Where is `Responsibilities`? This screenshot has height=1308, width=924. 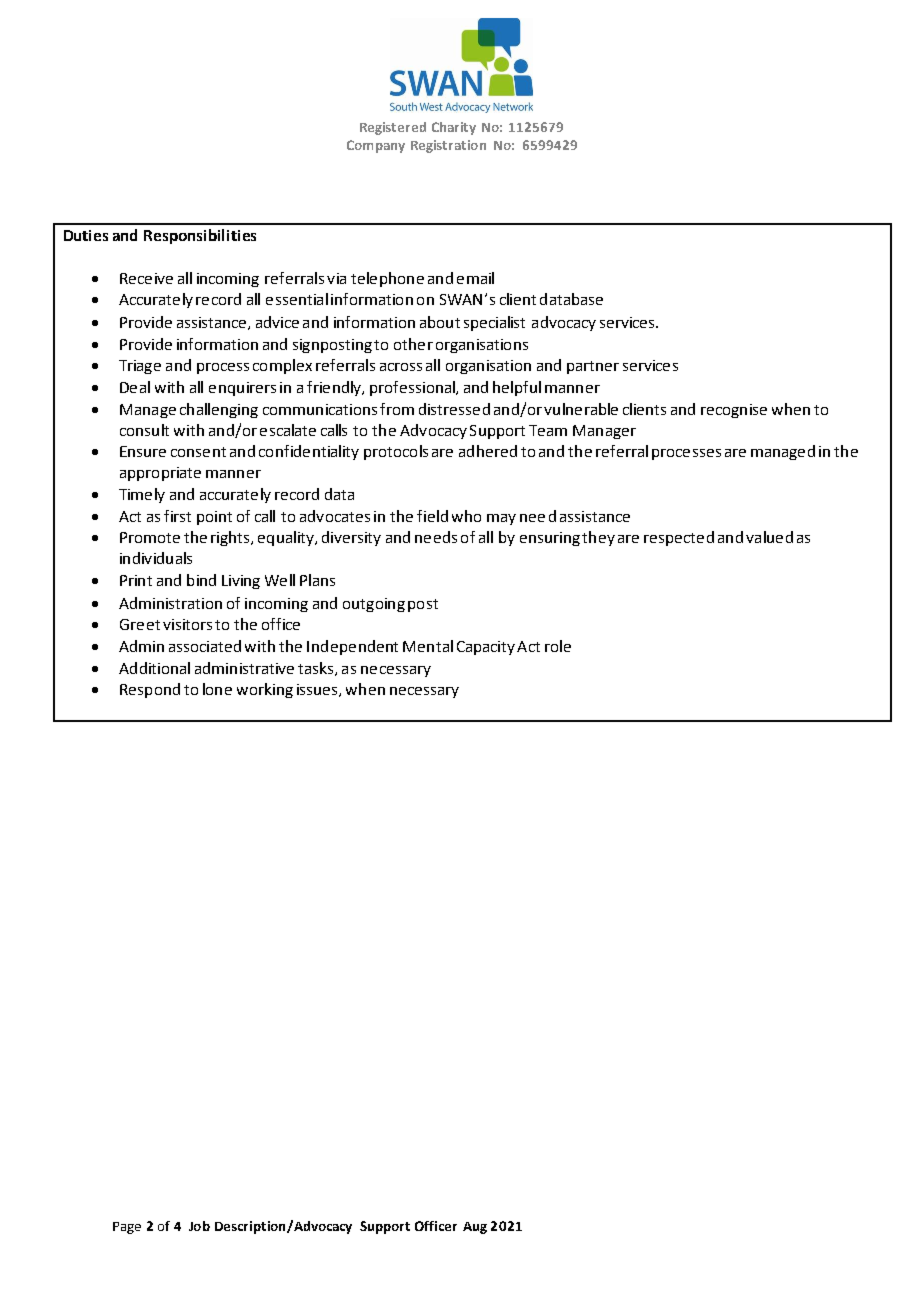
Responsibilities is located at coordinates (200, 236).
